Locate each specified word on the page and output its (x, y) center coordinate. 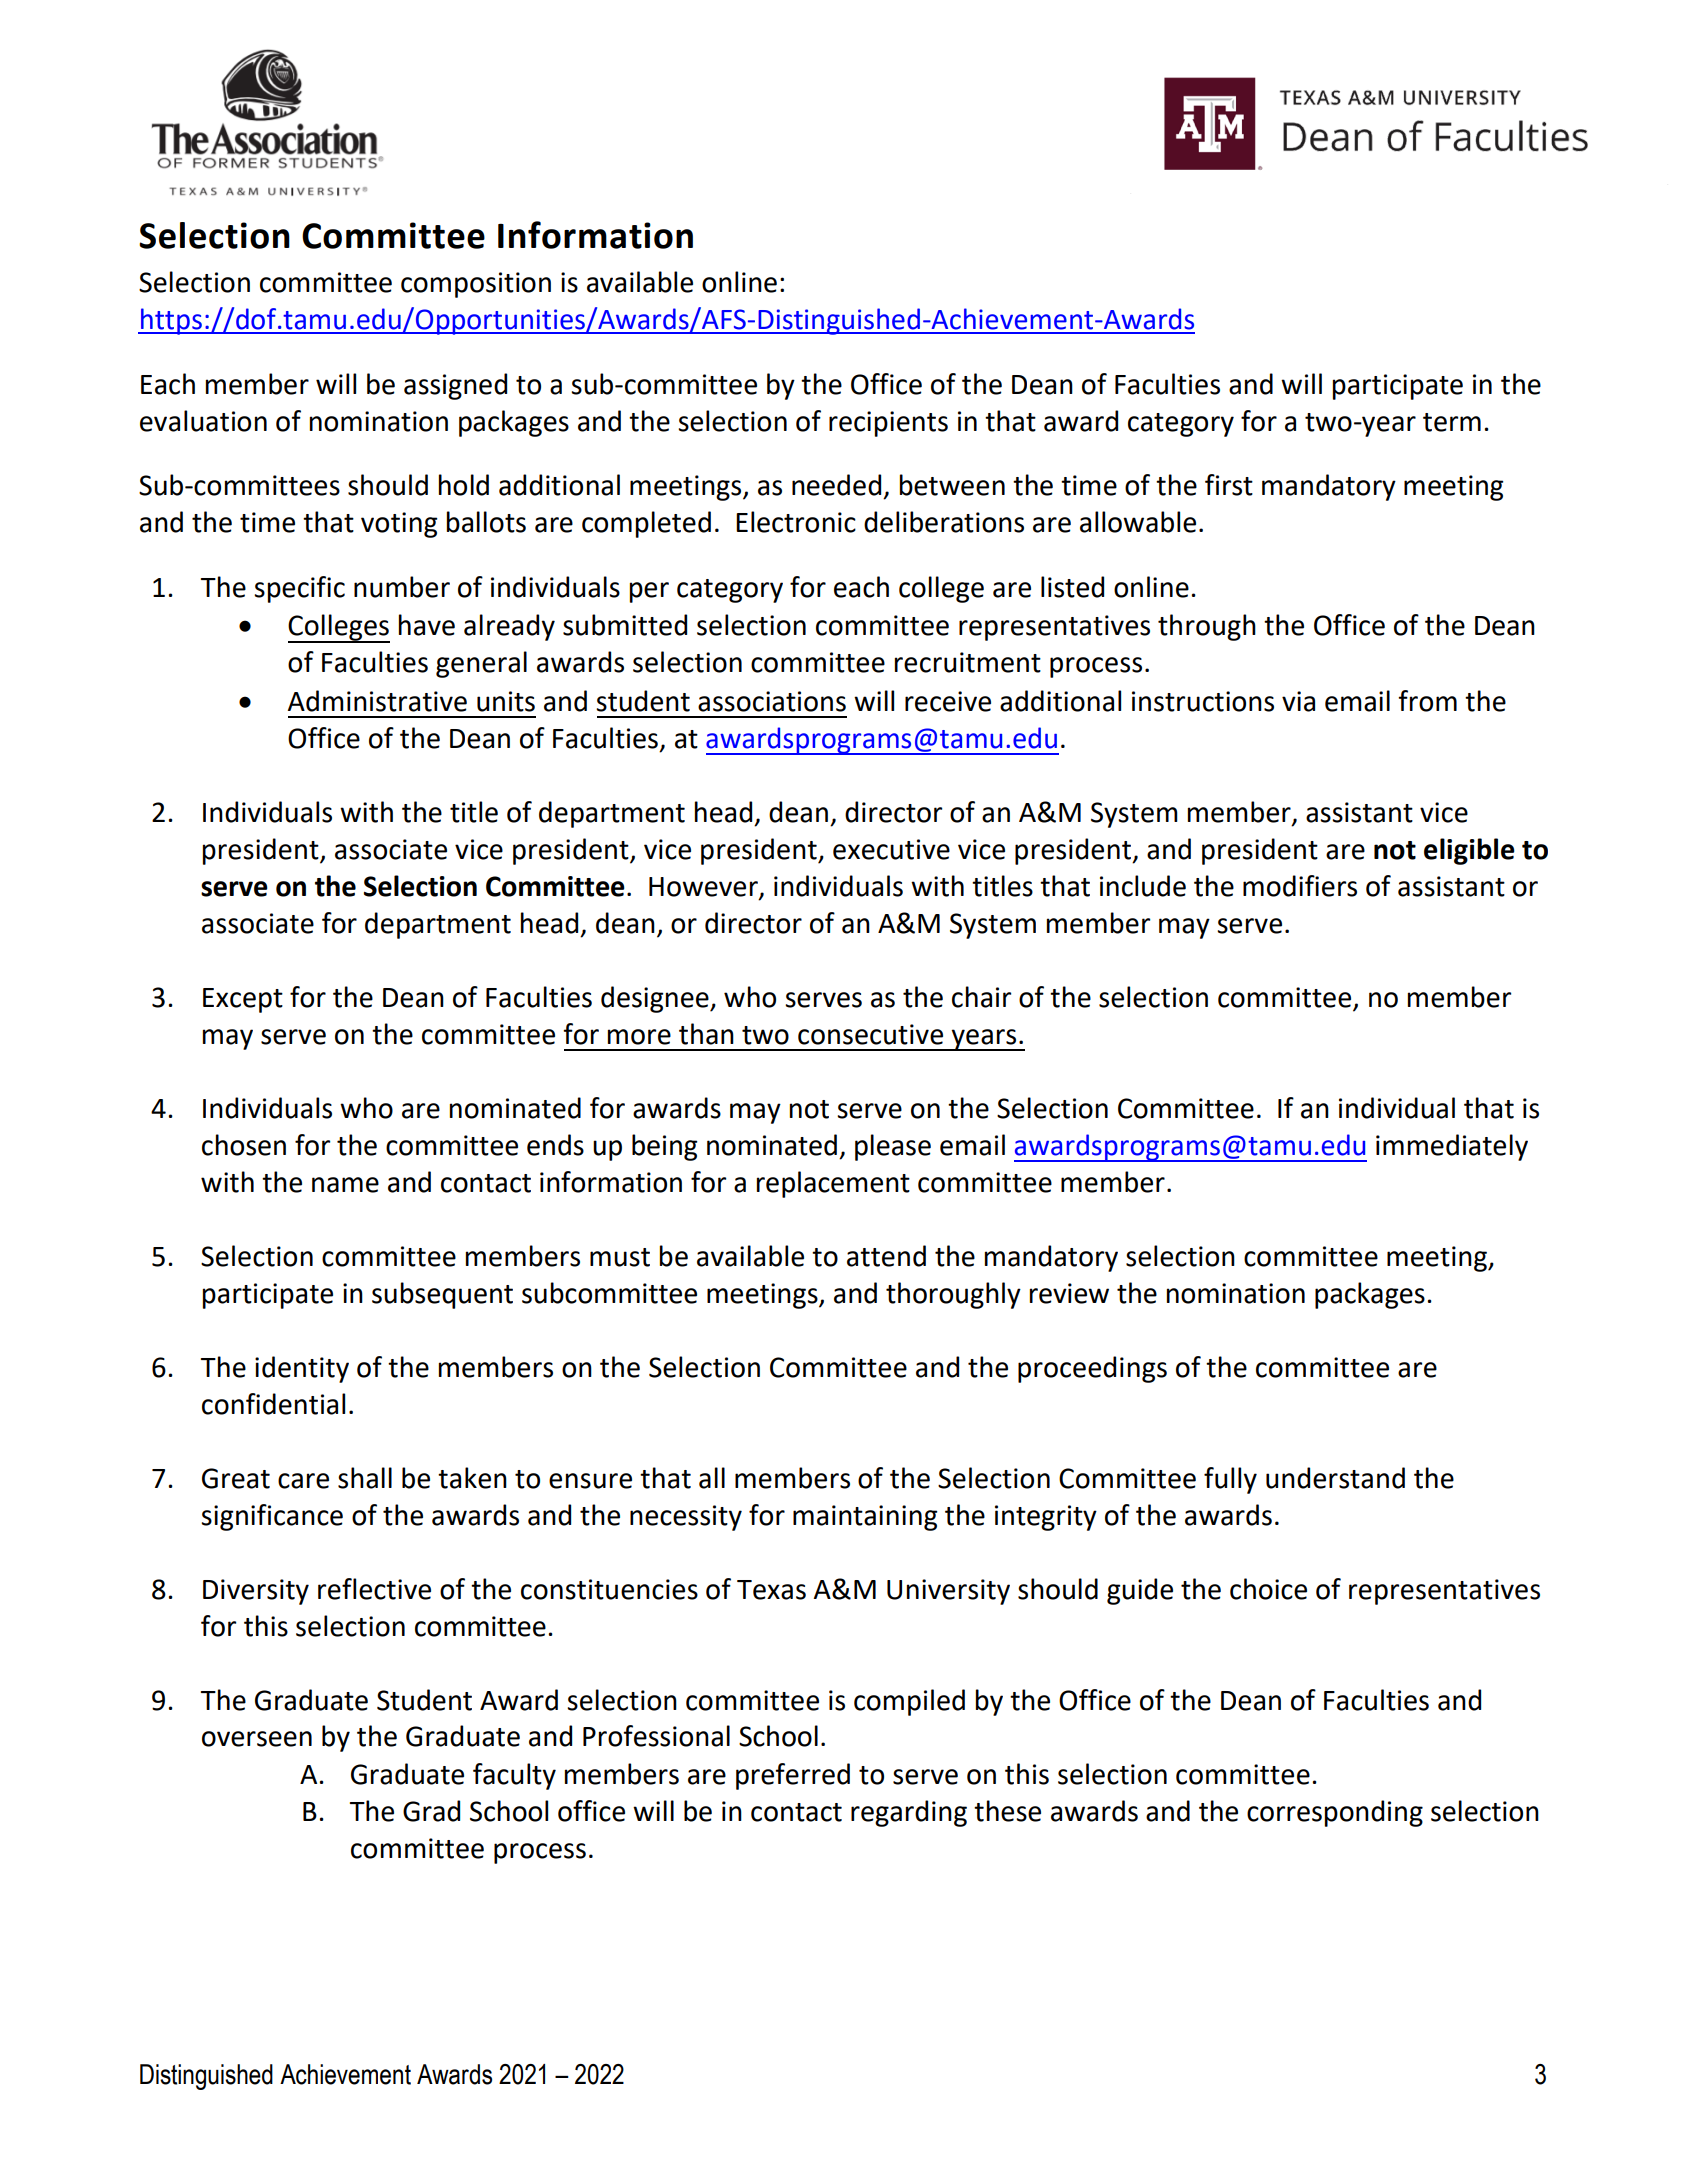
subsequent (442, 1295)
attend (886, 1256)
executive (891, 849)
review (1069, 1293)
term (1452, 422)
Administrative (377, 701)
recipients (888, 424)
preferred (793, 1776)
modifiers (1300, 886)
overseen (257, 1739)
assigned (455, 386)
